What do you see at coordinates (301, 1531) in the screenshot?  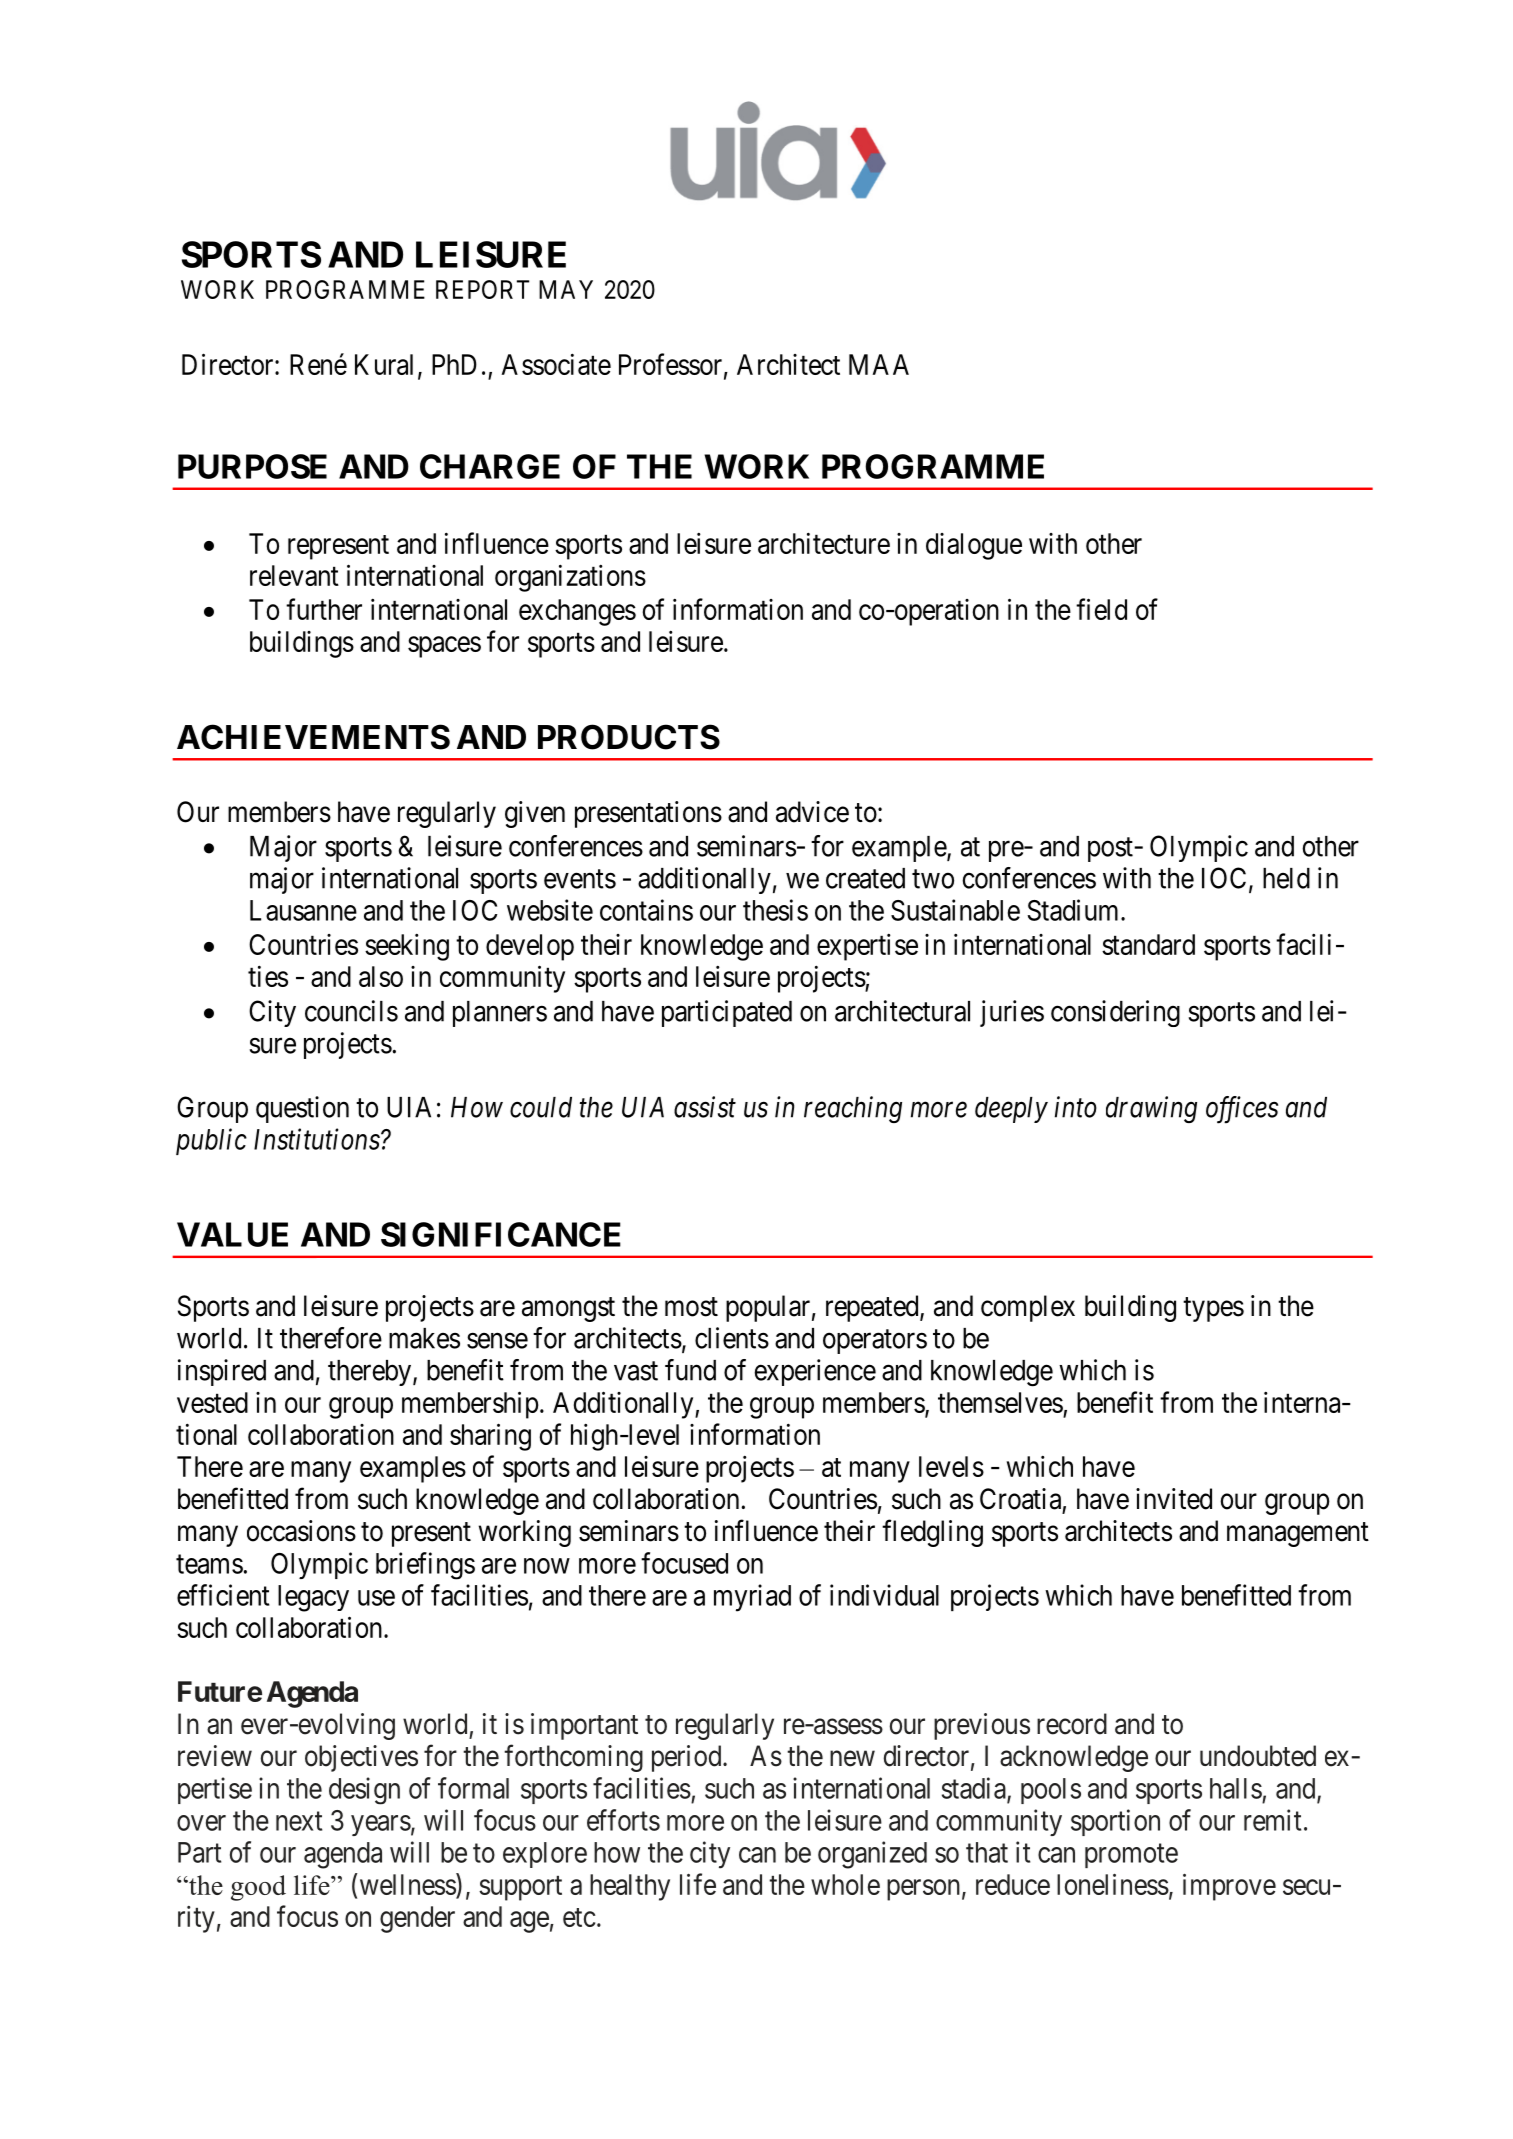 I see `occasions` at bounding box center [301, 1531].
